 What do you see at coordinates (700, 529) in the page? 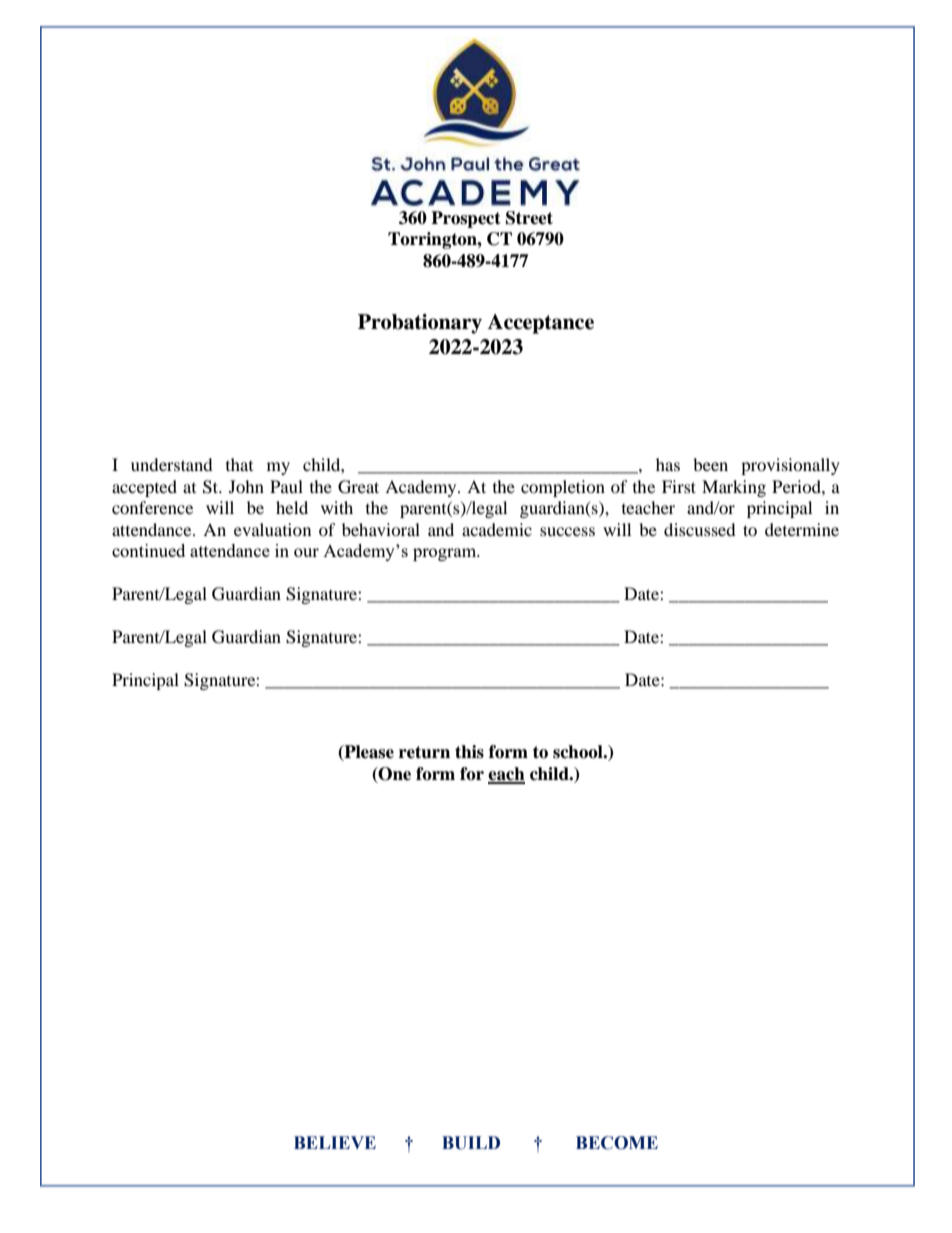
I see `discussed` at bounding box center [700, 529].
